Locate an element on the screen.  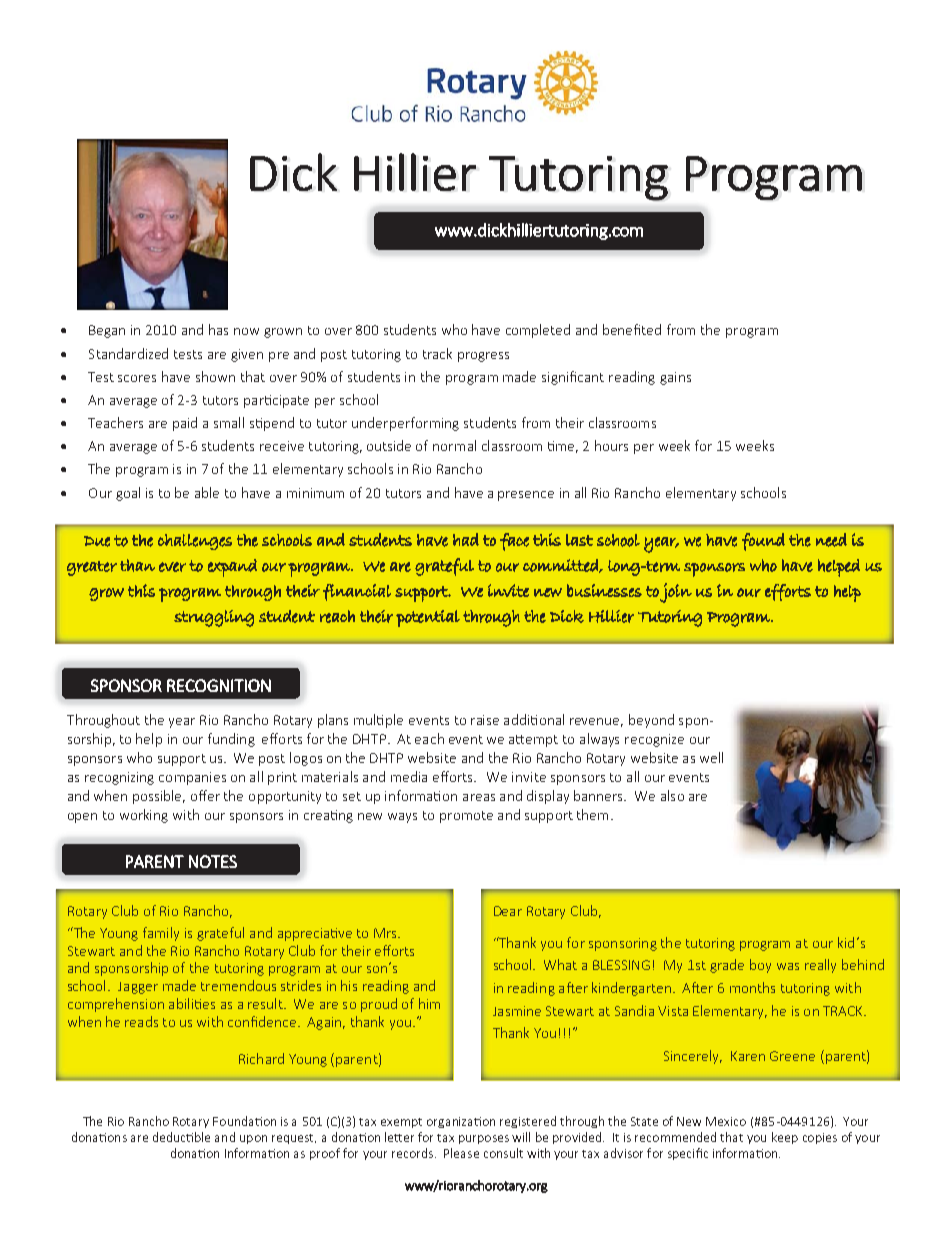
raise is located at coordinates (485, 720).
